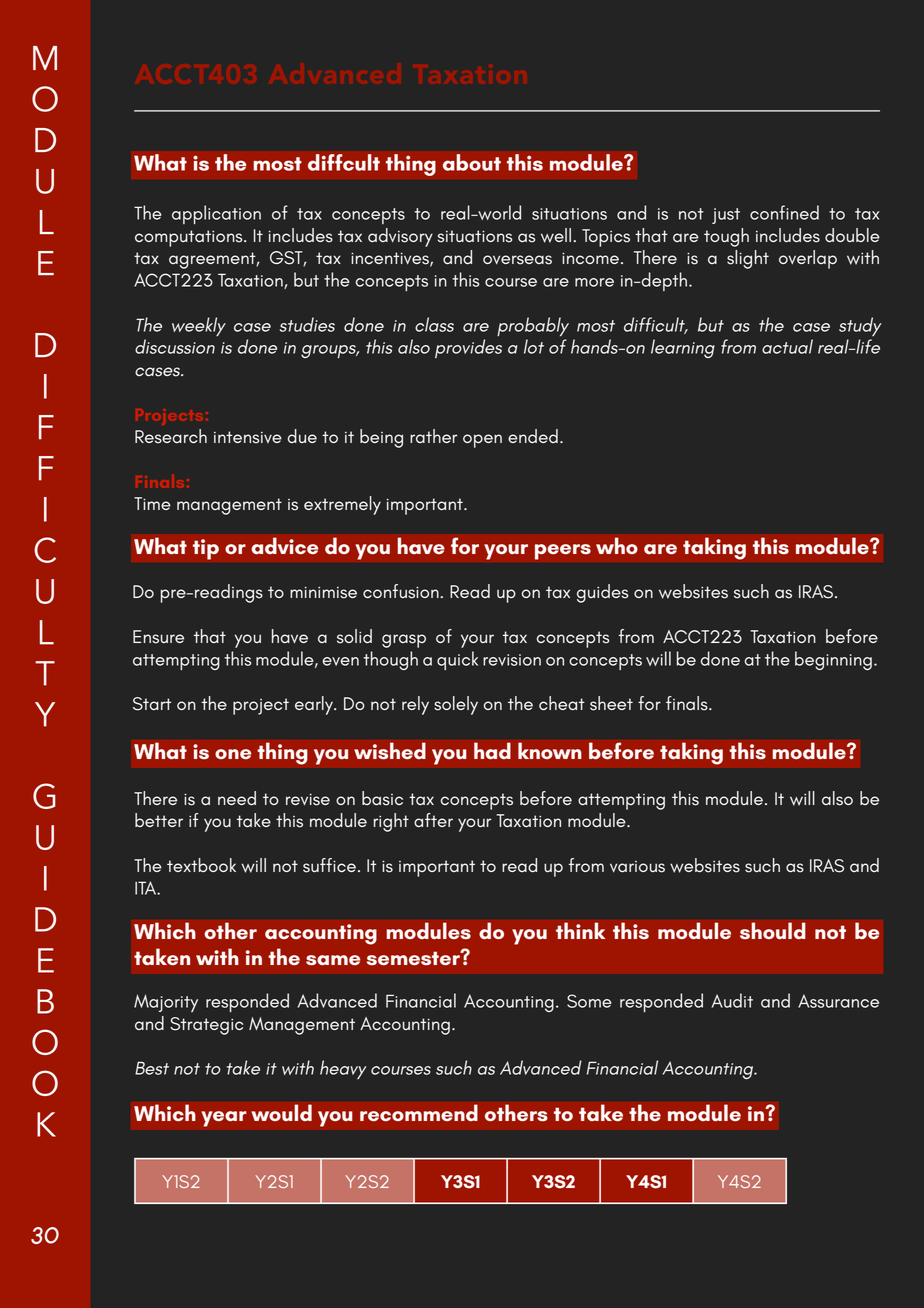  What do you see at coordinates (773, 931) in the screenshot?
I see `should` at bounding box center [773, 931].
